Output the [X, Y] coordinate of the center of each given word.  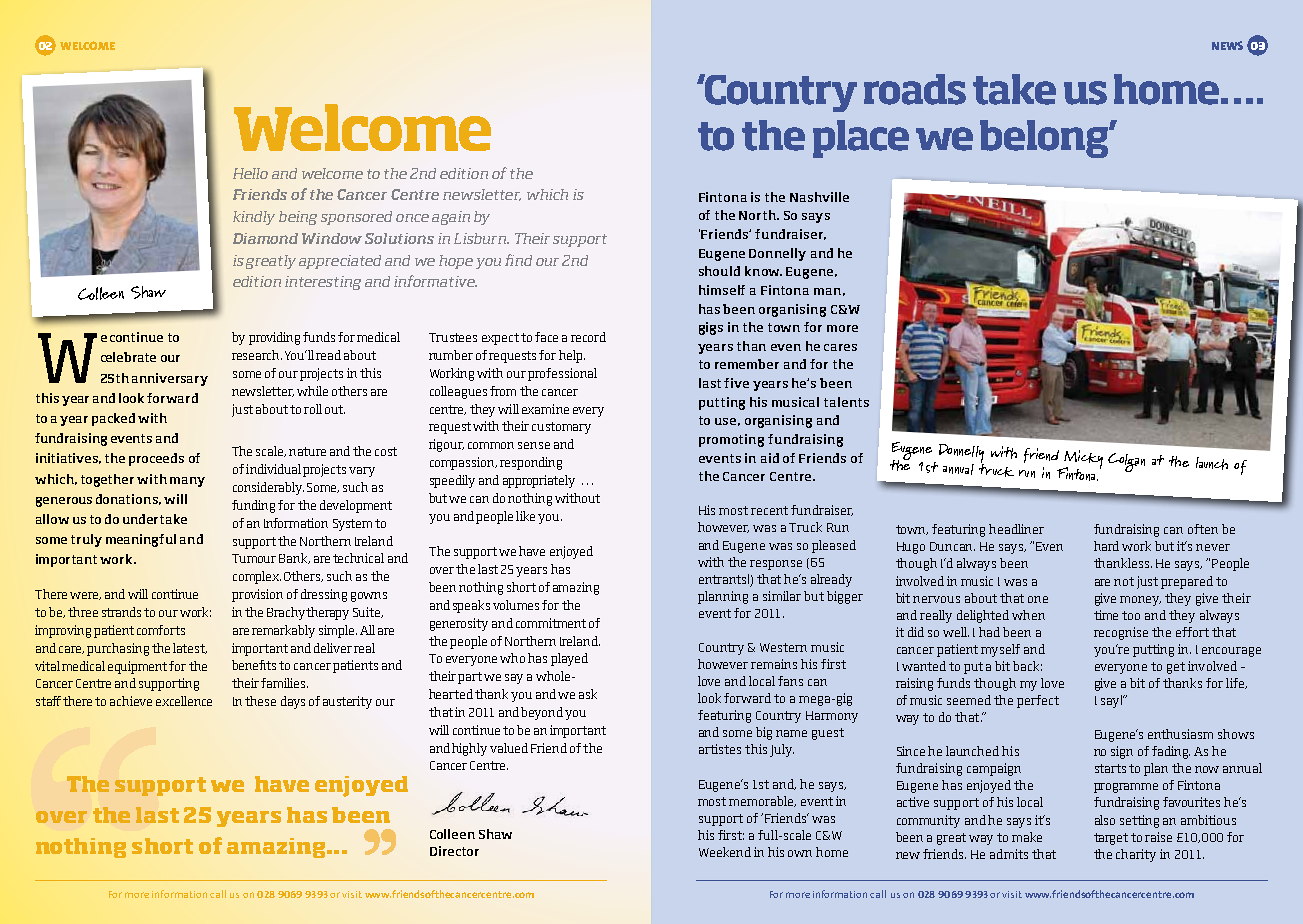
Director [454, 851]
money [1140, 601]
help [572, 356]
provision [257, 595]
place [861, 139]
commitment [551, 623]
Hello [250, 173]
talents [846, 402]
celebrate [128, 357]
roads [915, 89]
